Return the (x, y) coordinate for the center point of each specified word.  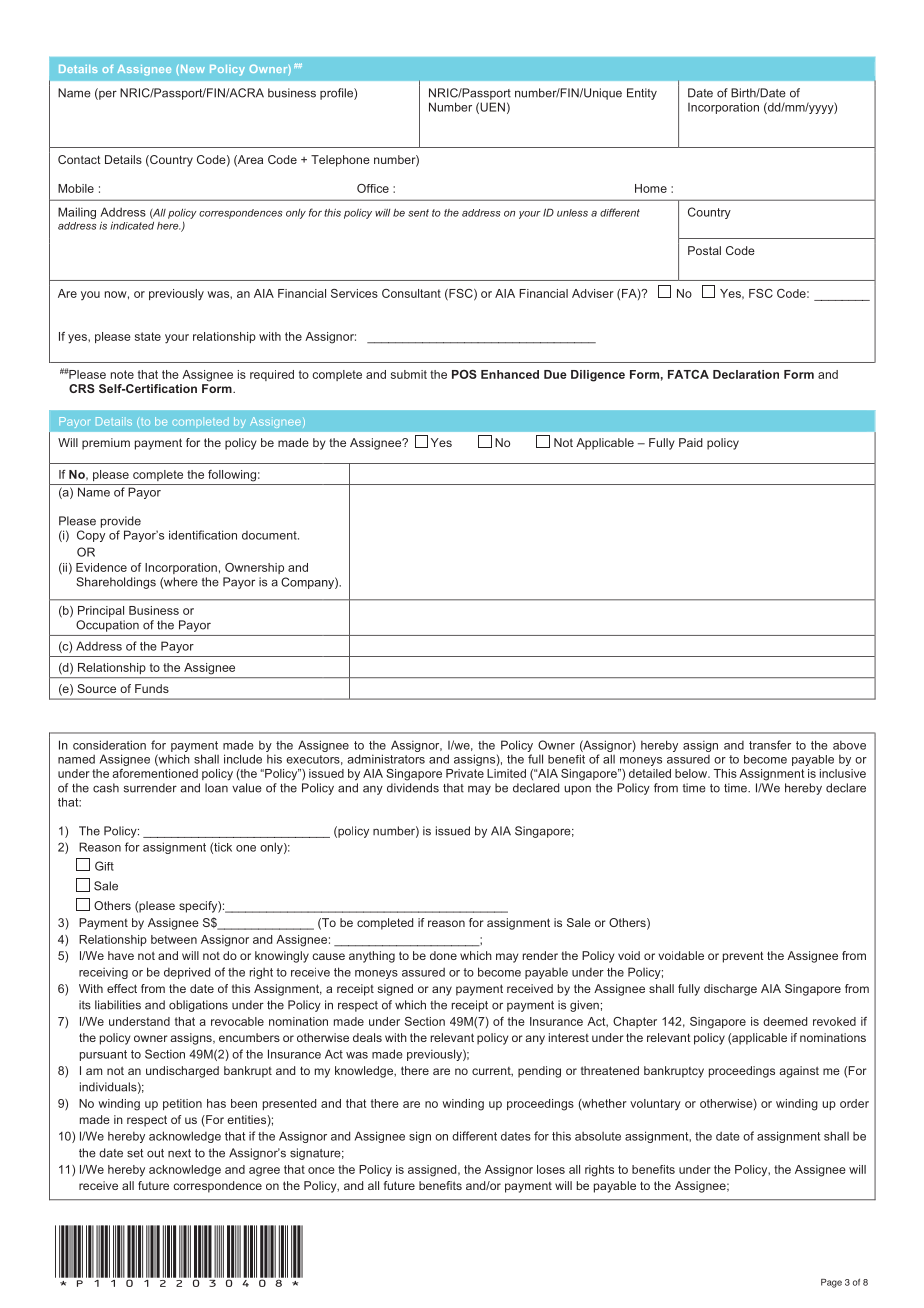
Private (465, 773)
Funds (152, 688)
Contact (79, 159)
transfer (770, 745)
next (179, 1153)
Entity (642, 94)
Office (373, 188)
